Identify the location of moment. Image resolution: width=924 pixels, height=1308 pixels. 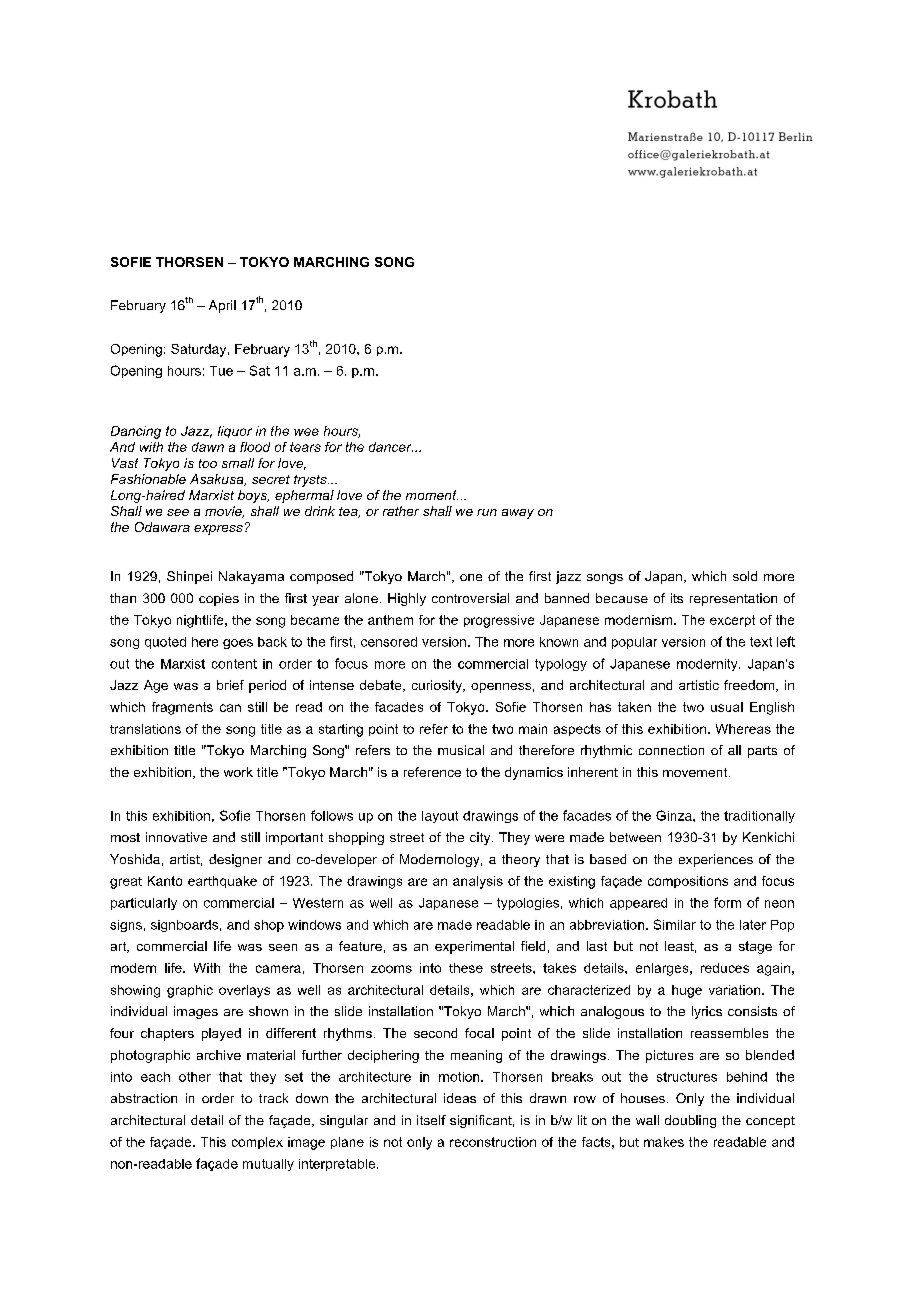
(432, 495).
